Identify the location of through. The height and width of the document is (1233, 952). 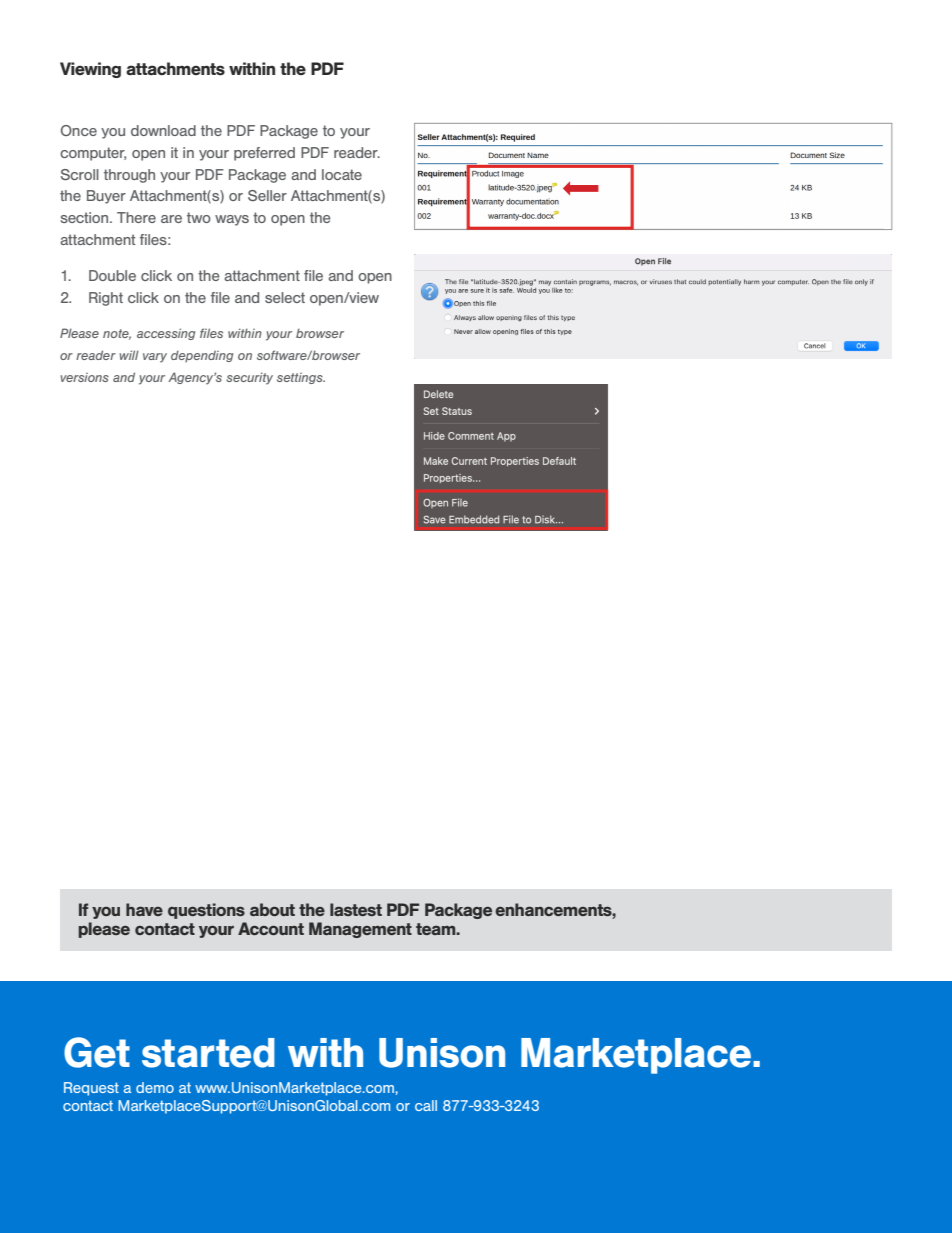
(129, 176).
